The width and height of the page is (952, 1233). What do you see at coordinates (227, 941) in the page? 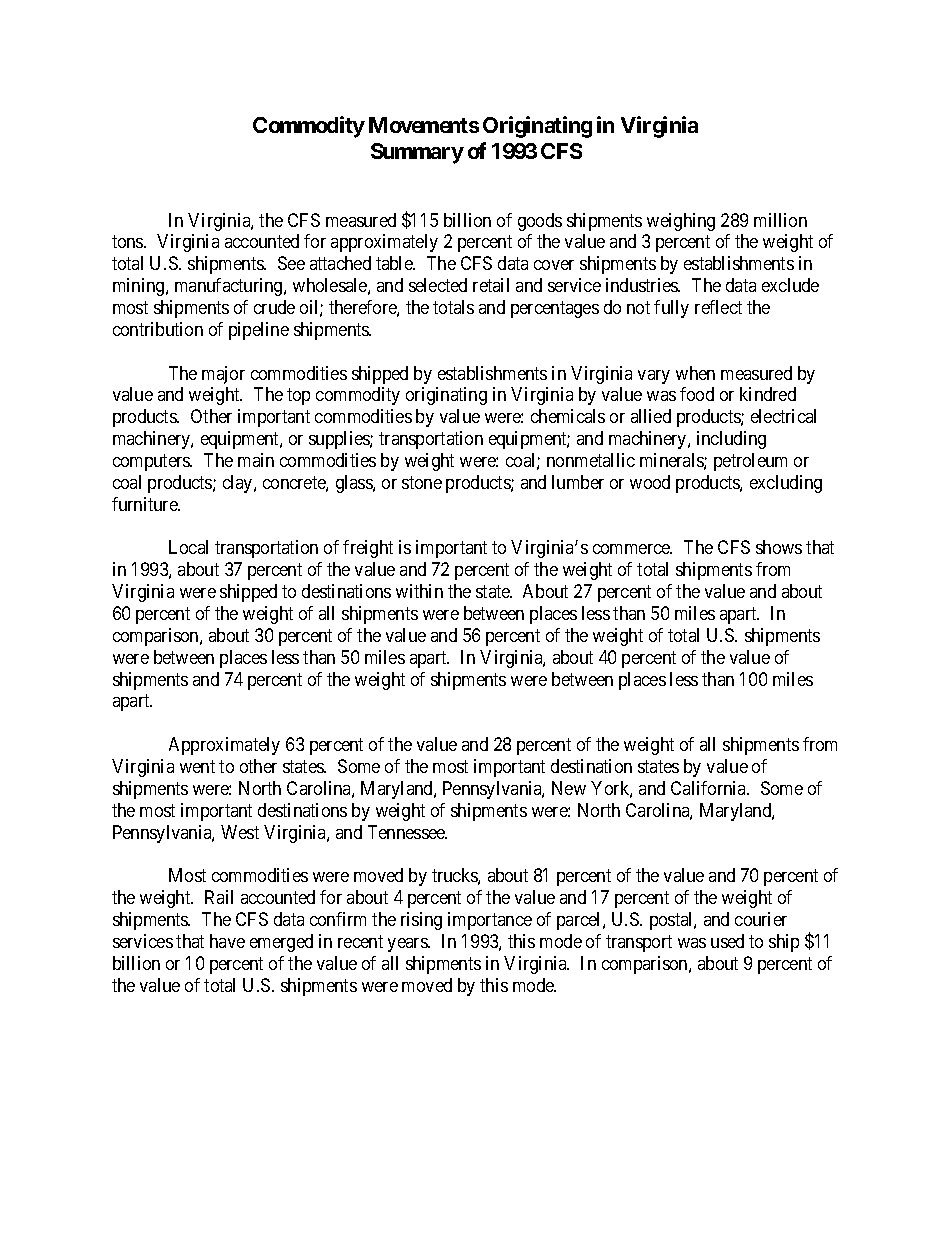
I see `have` at bounding box center [227, 941].
